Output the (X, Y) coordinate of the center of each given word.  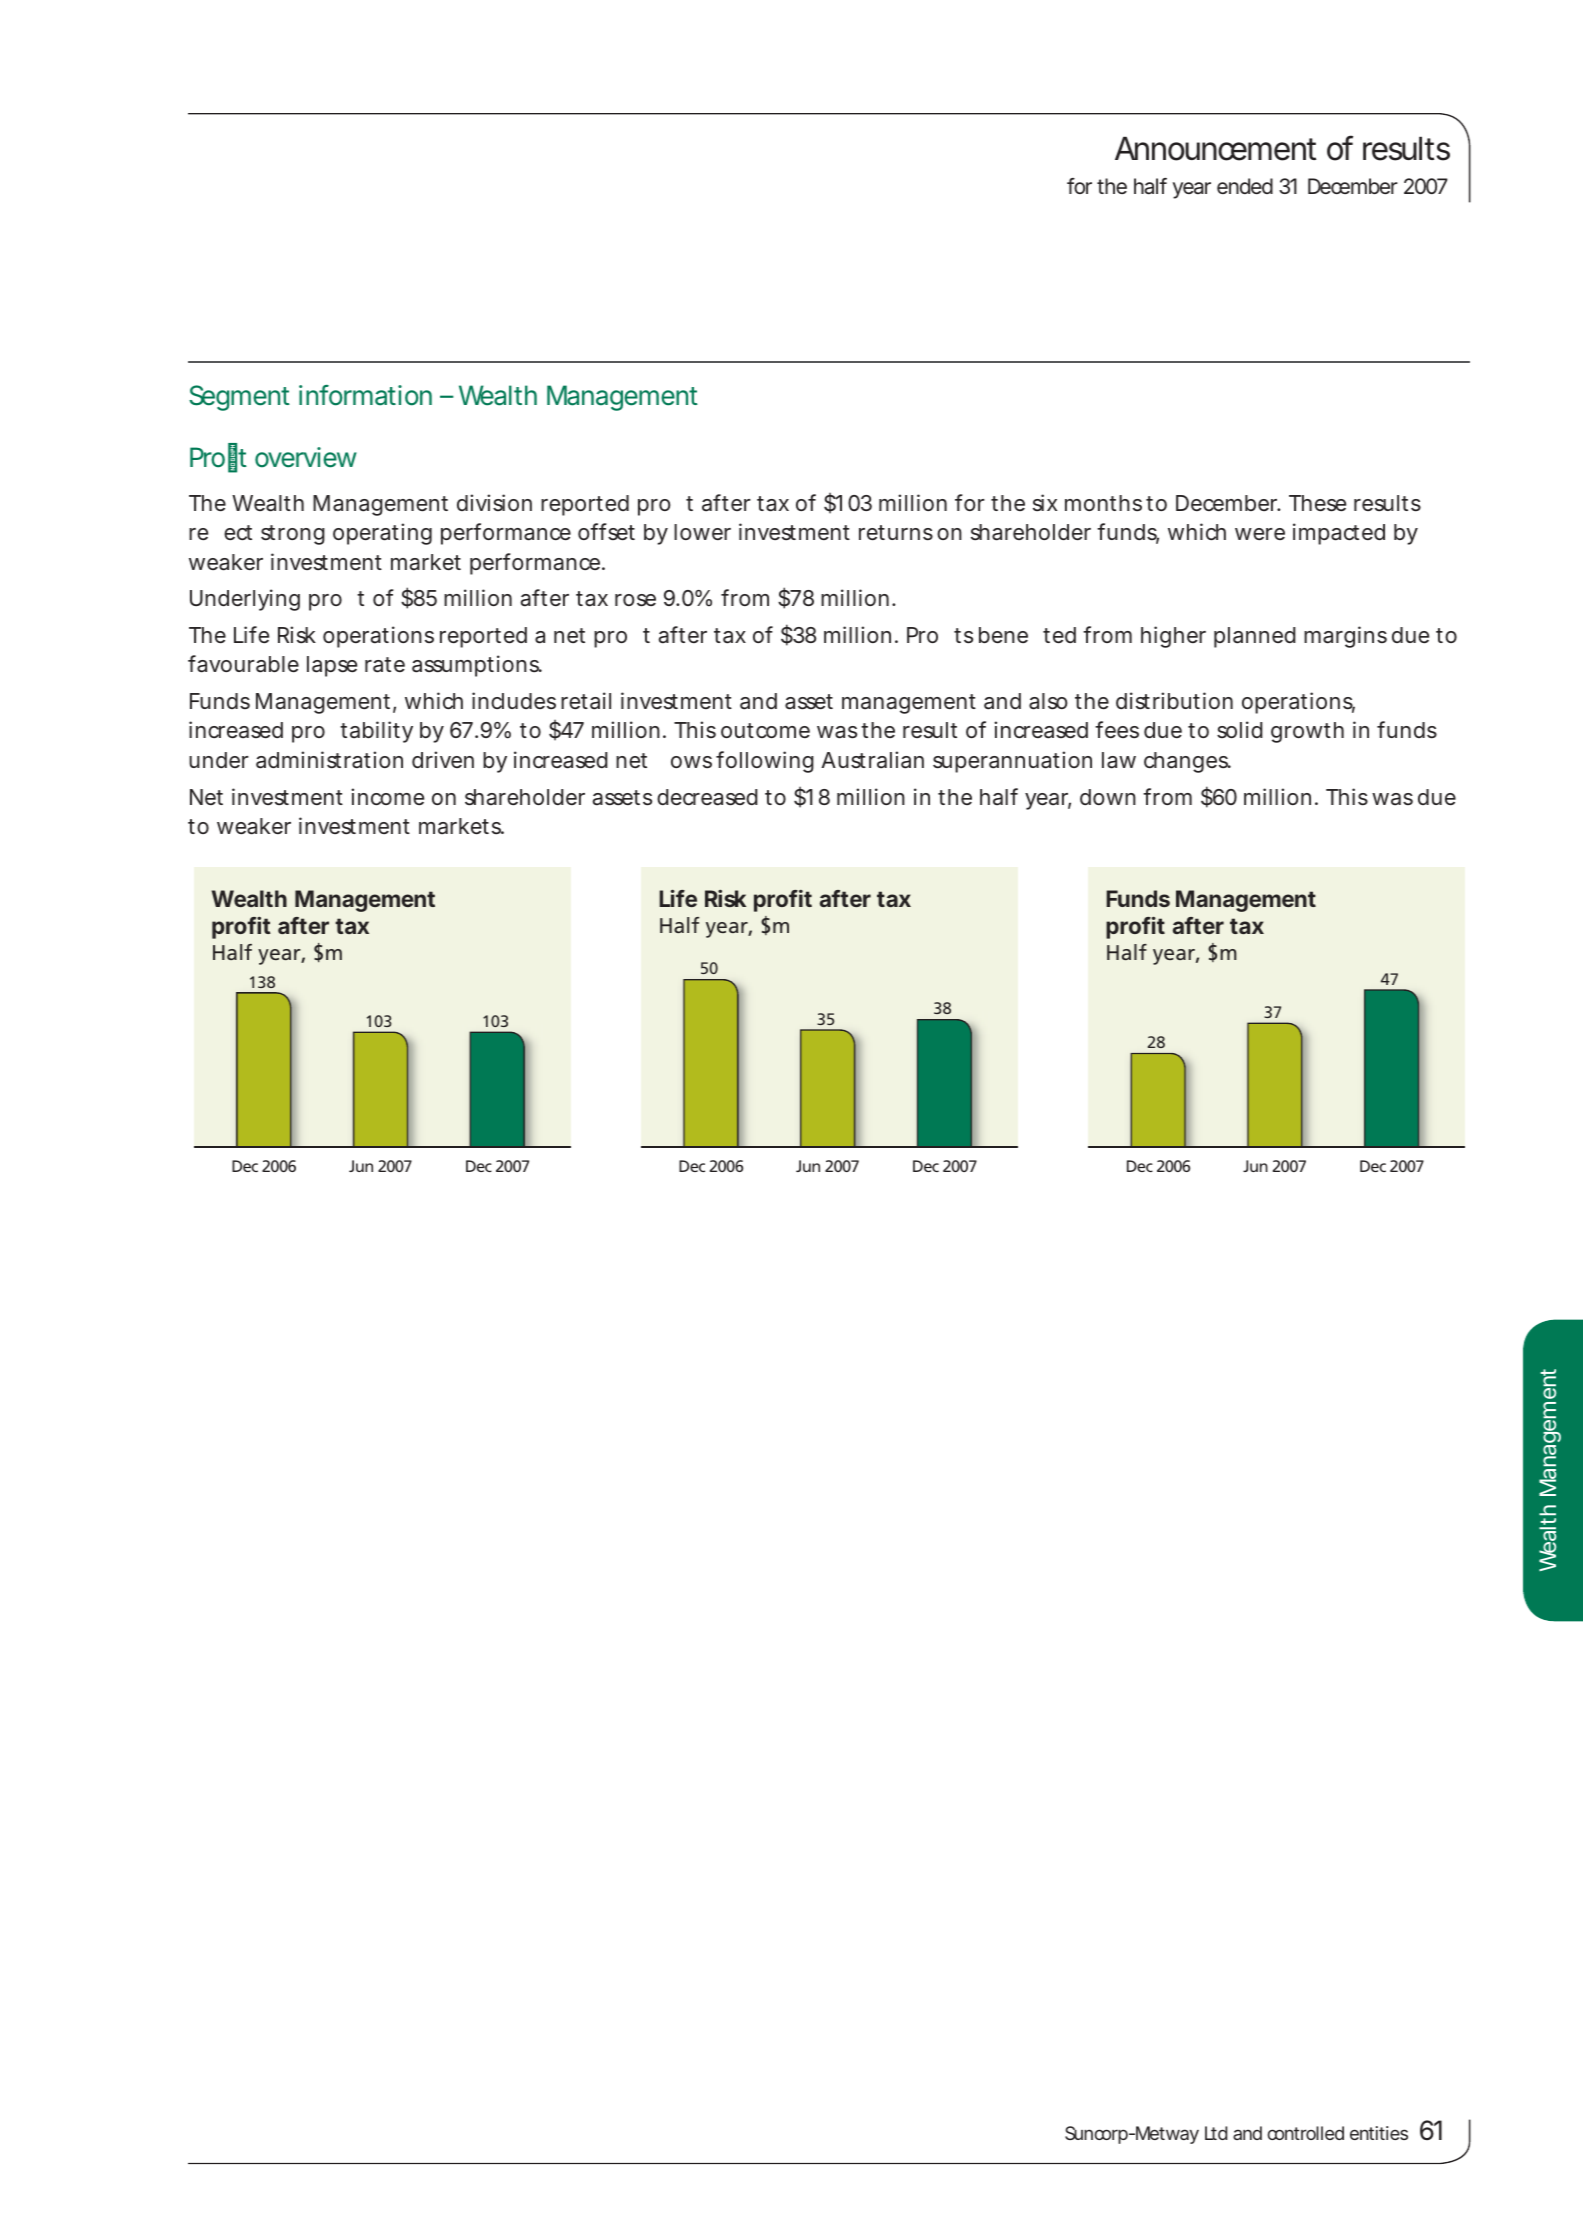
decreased (707, 797)
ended (1245, 186)
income (387, 797)
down (1108, 797)
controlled (1305, 2133)
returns (896, 533)
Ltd (1216, 2133)
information (365, 395)
